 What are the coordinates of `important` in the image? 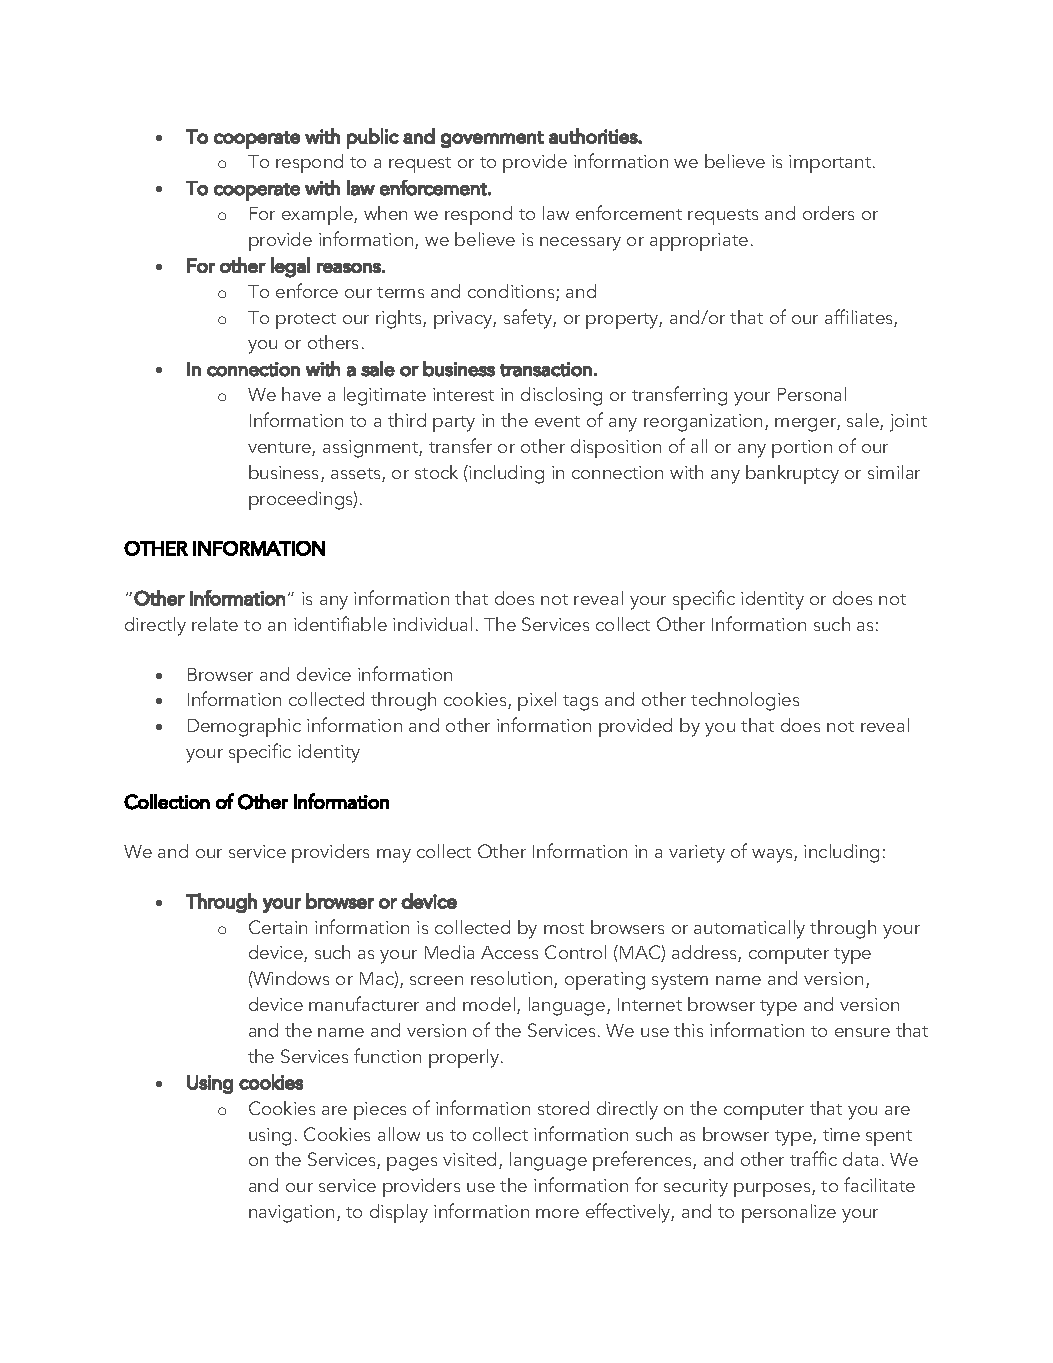 It's located at (831, 164).
